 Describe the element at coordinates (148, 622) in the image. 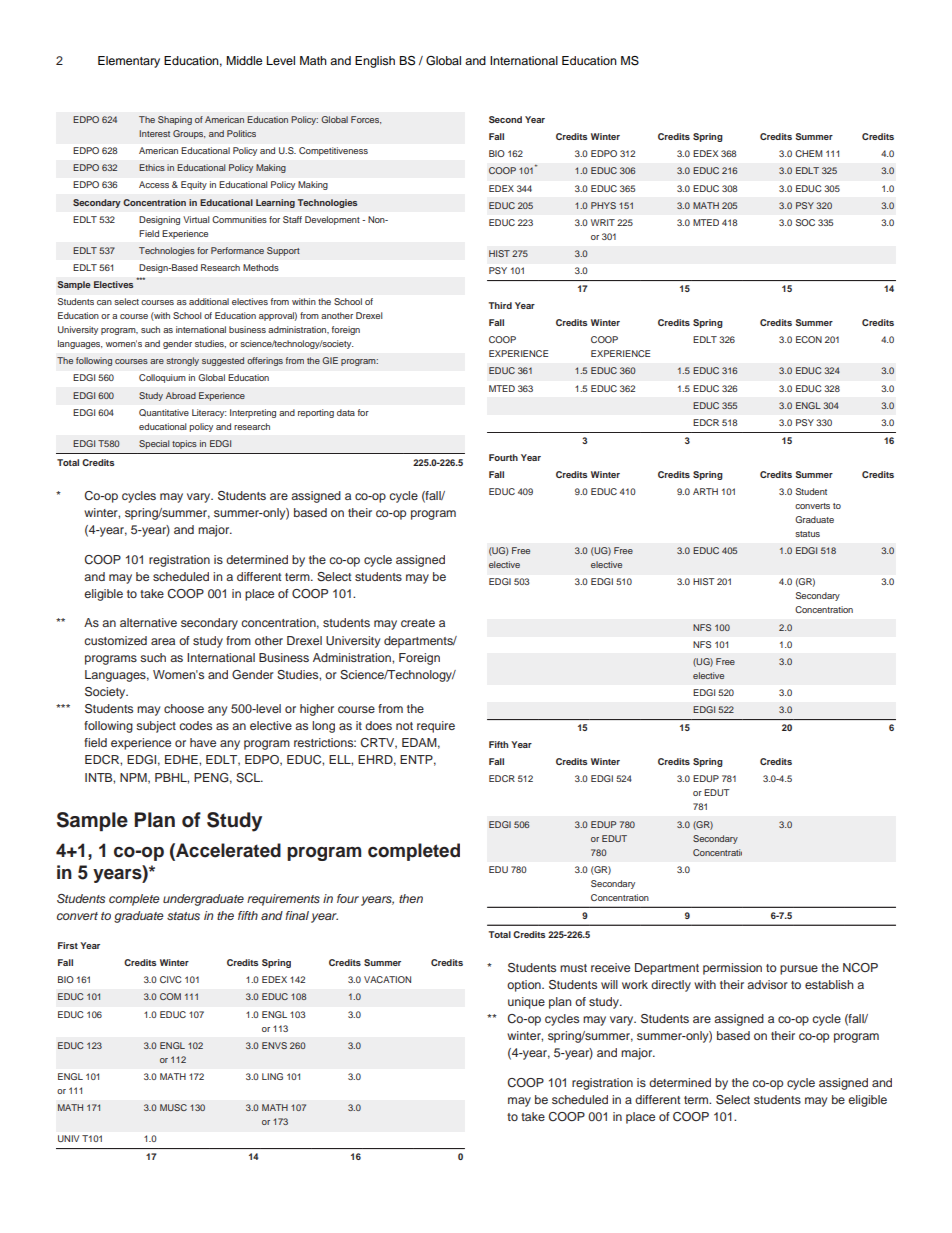

I see `alternative` at that location.
